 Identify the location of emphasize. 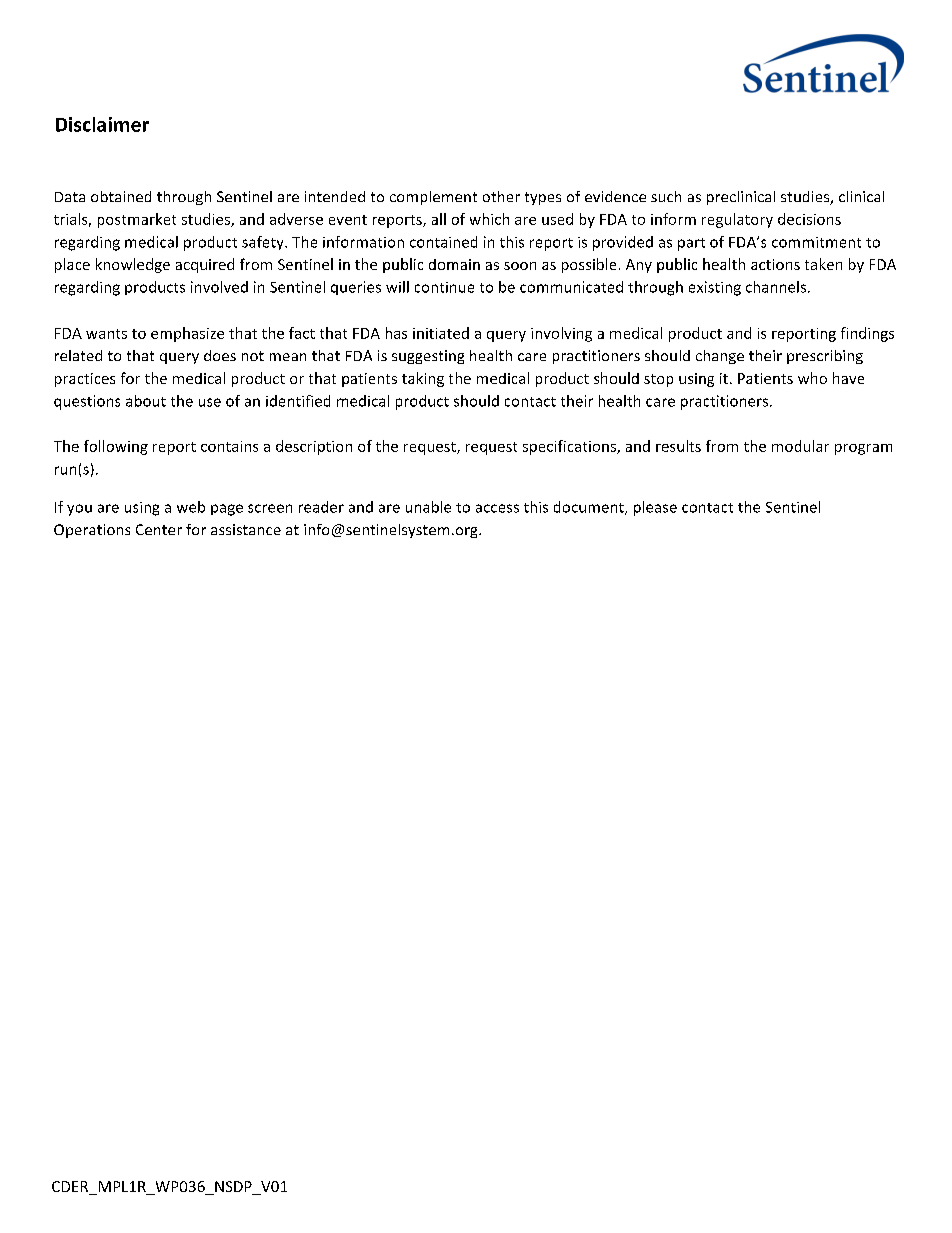
(187, 334).
